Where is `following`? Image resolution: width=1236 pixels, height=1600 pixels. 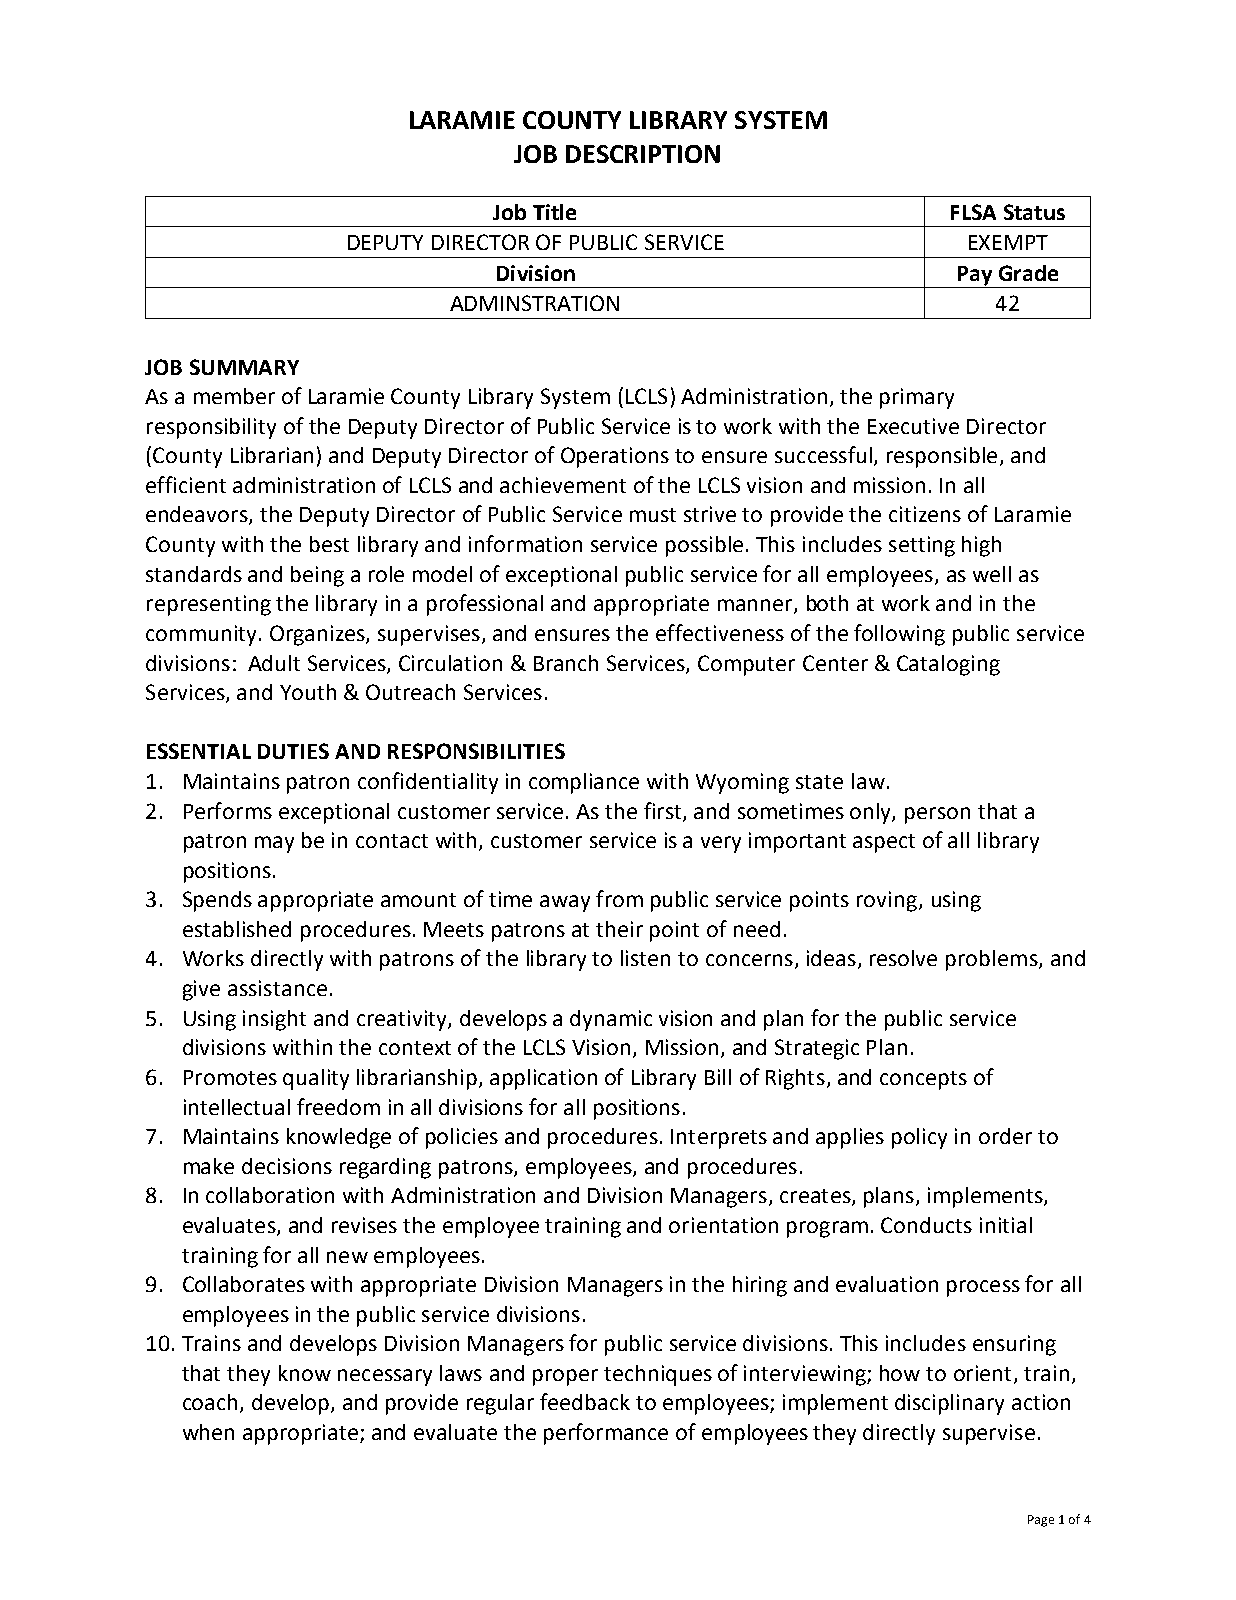 following is located at coordinates (899, 635).
